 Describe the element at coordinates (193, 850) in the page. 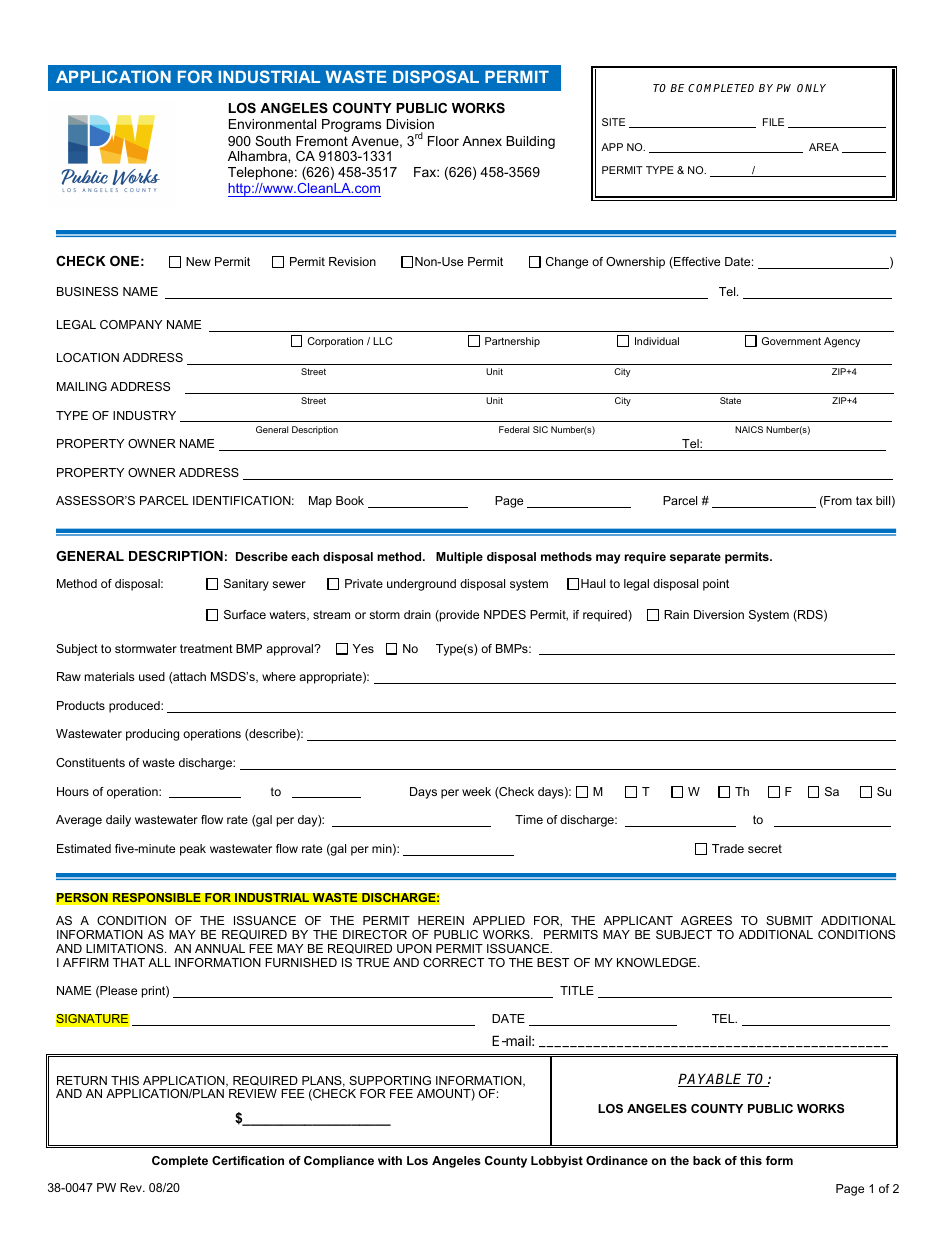

I see `peak` at that location.
